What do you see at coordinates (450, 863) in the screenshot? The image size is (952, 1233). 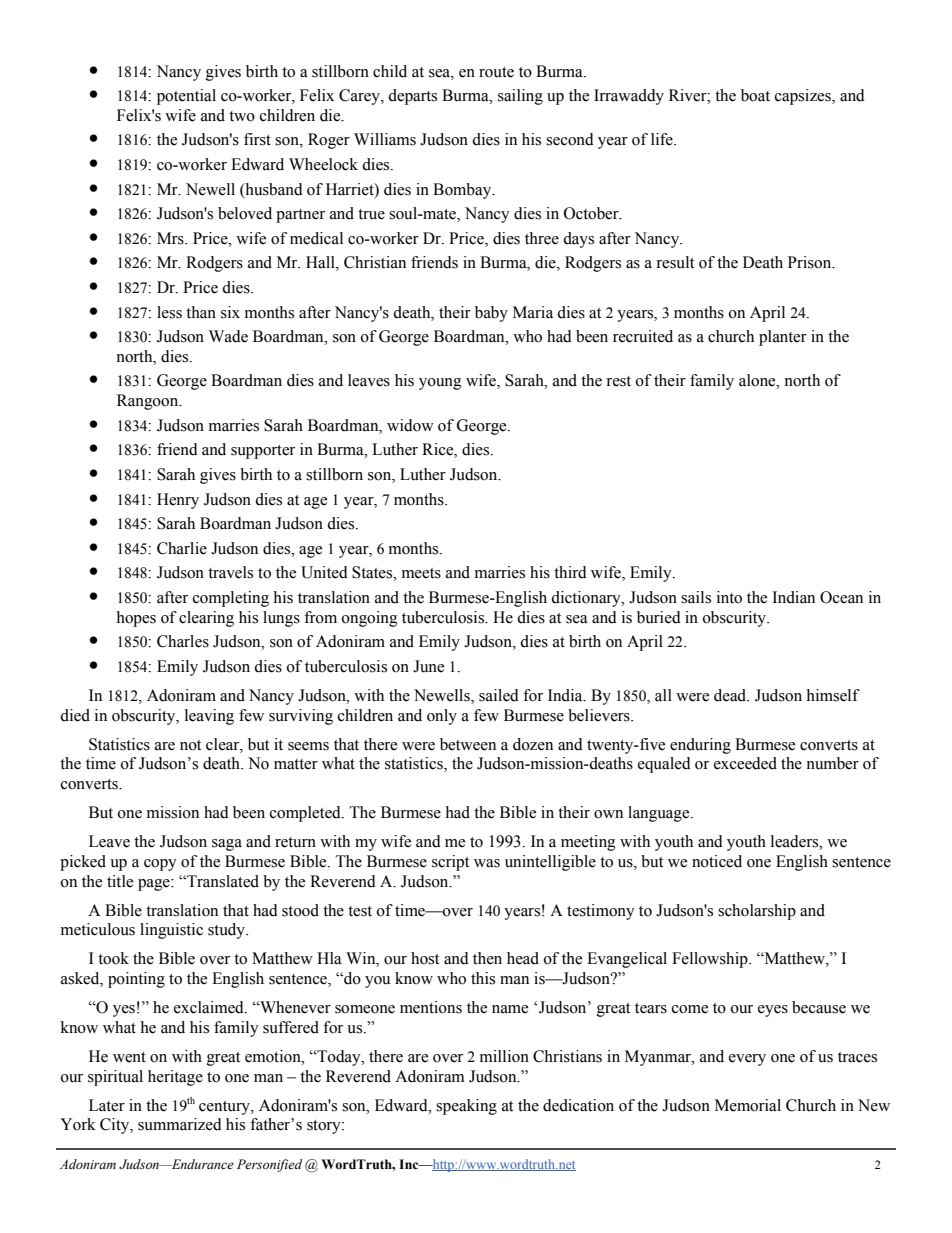 I see `script` at bounding box center [450, 863].
